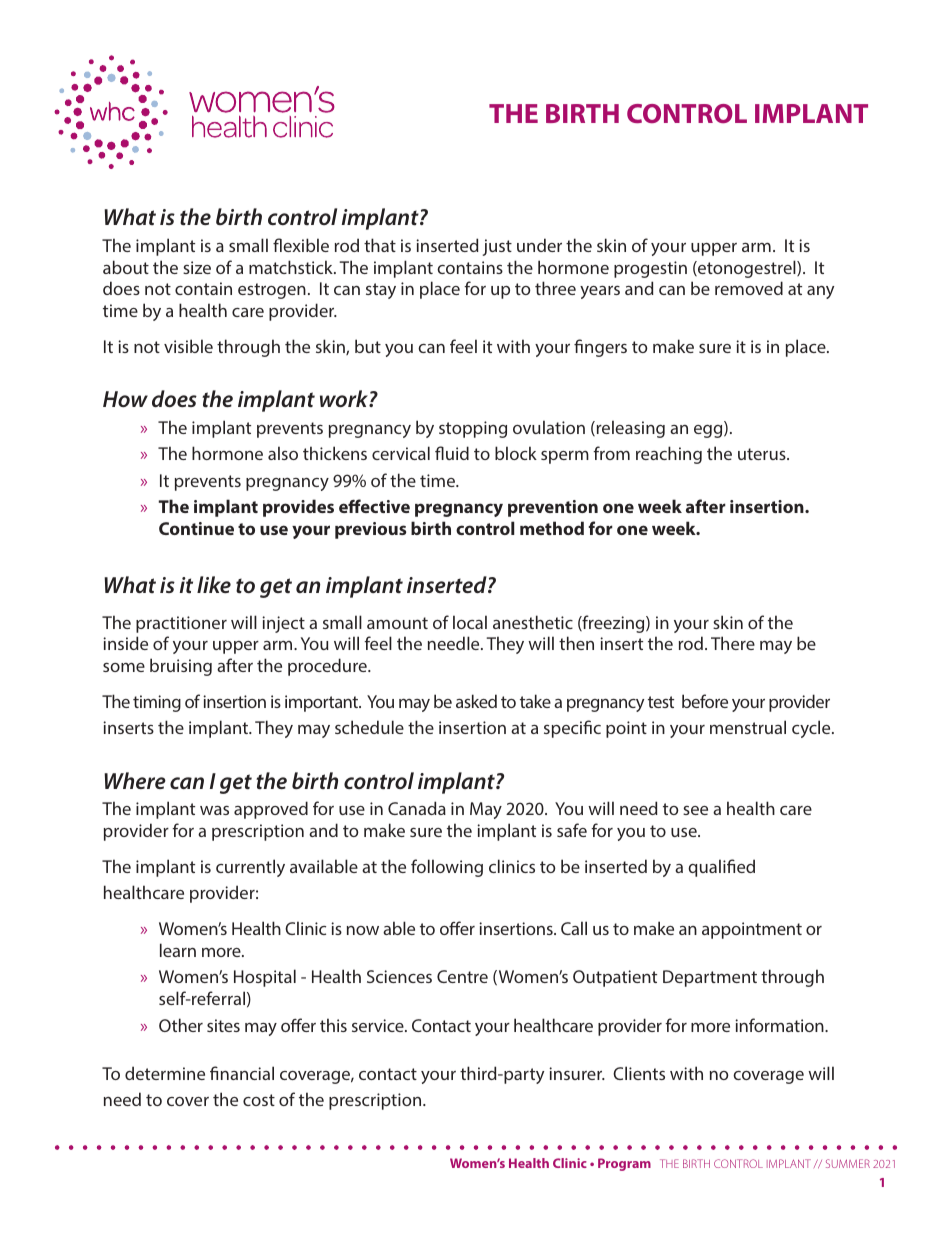 The height and width of the document is (1233, 952). Describe the element at coordinates (214, 584) in the document. I see `like` at that location.
